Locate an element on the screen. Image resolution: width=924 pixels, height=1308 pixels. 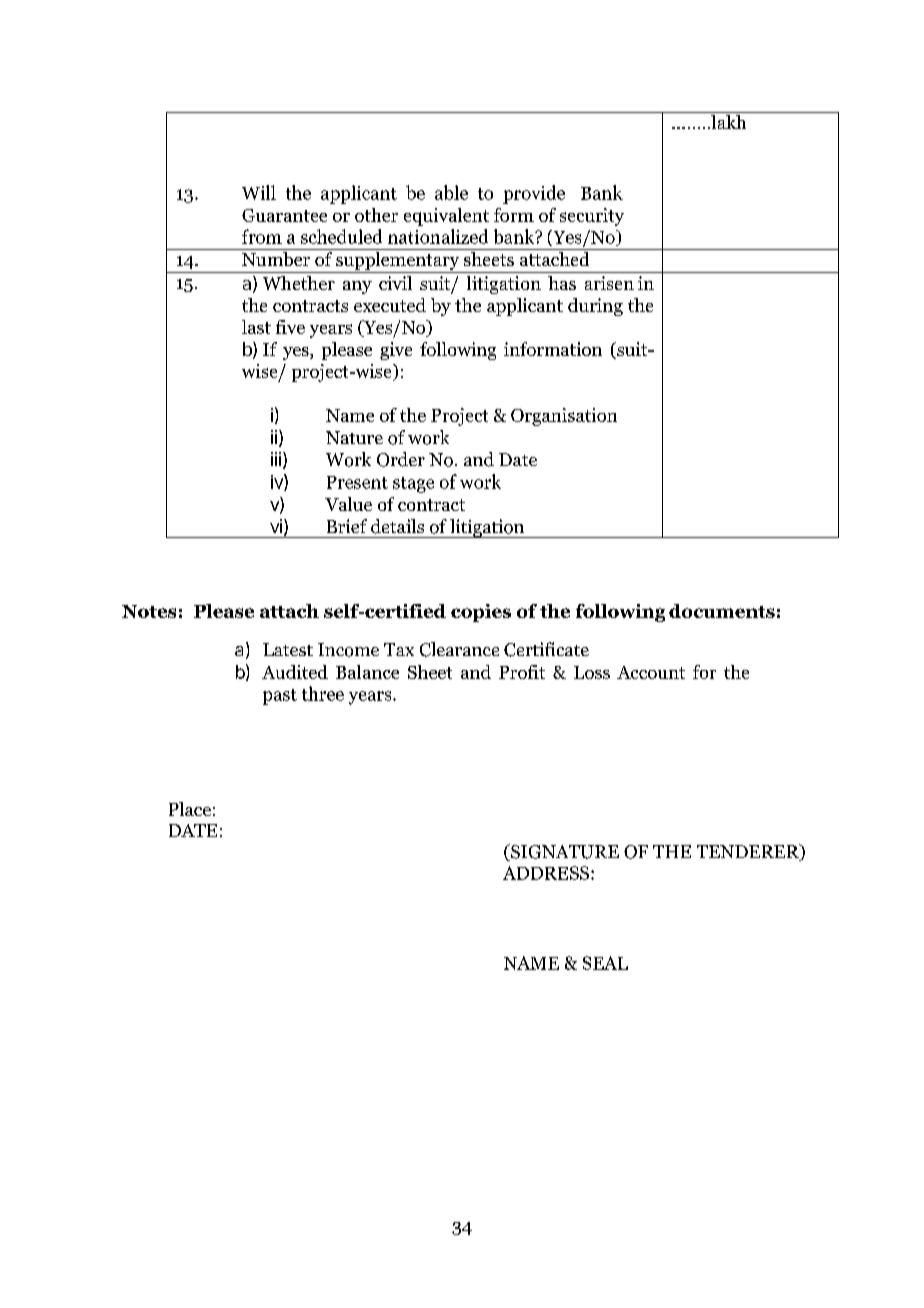
Will is located at coordinates (259, 192).
